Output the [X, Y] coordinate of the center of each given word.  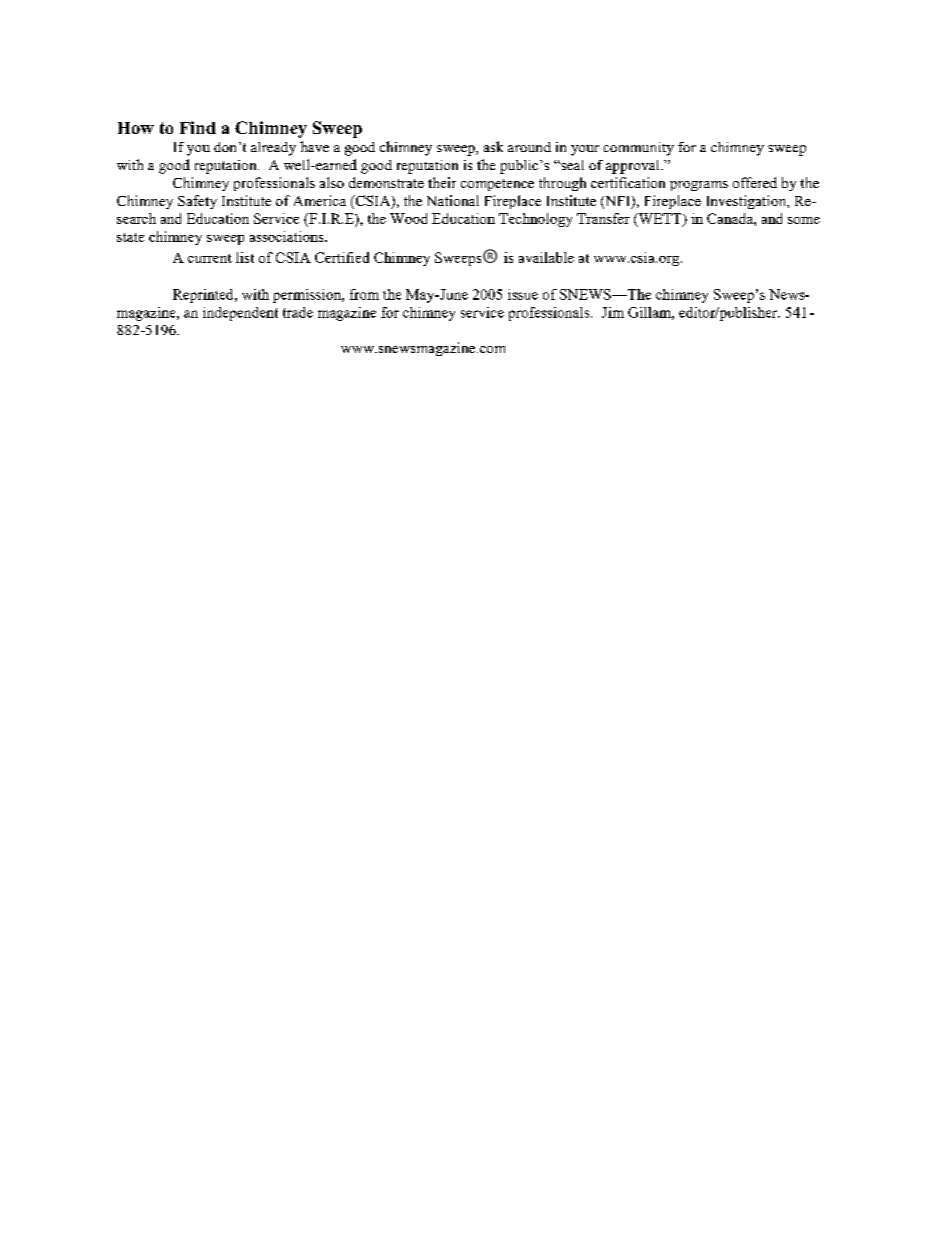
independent [240, 314]
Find [198, 127]
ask [493, 146]
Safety [197, 202]
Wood [408, 218]
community [639, 149]
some [804, 220]
